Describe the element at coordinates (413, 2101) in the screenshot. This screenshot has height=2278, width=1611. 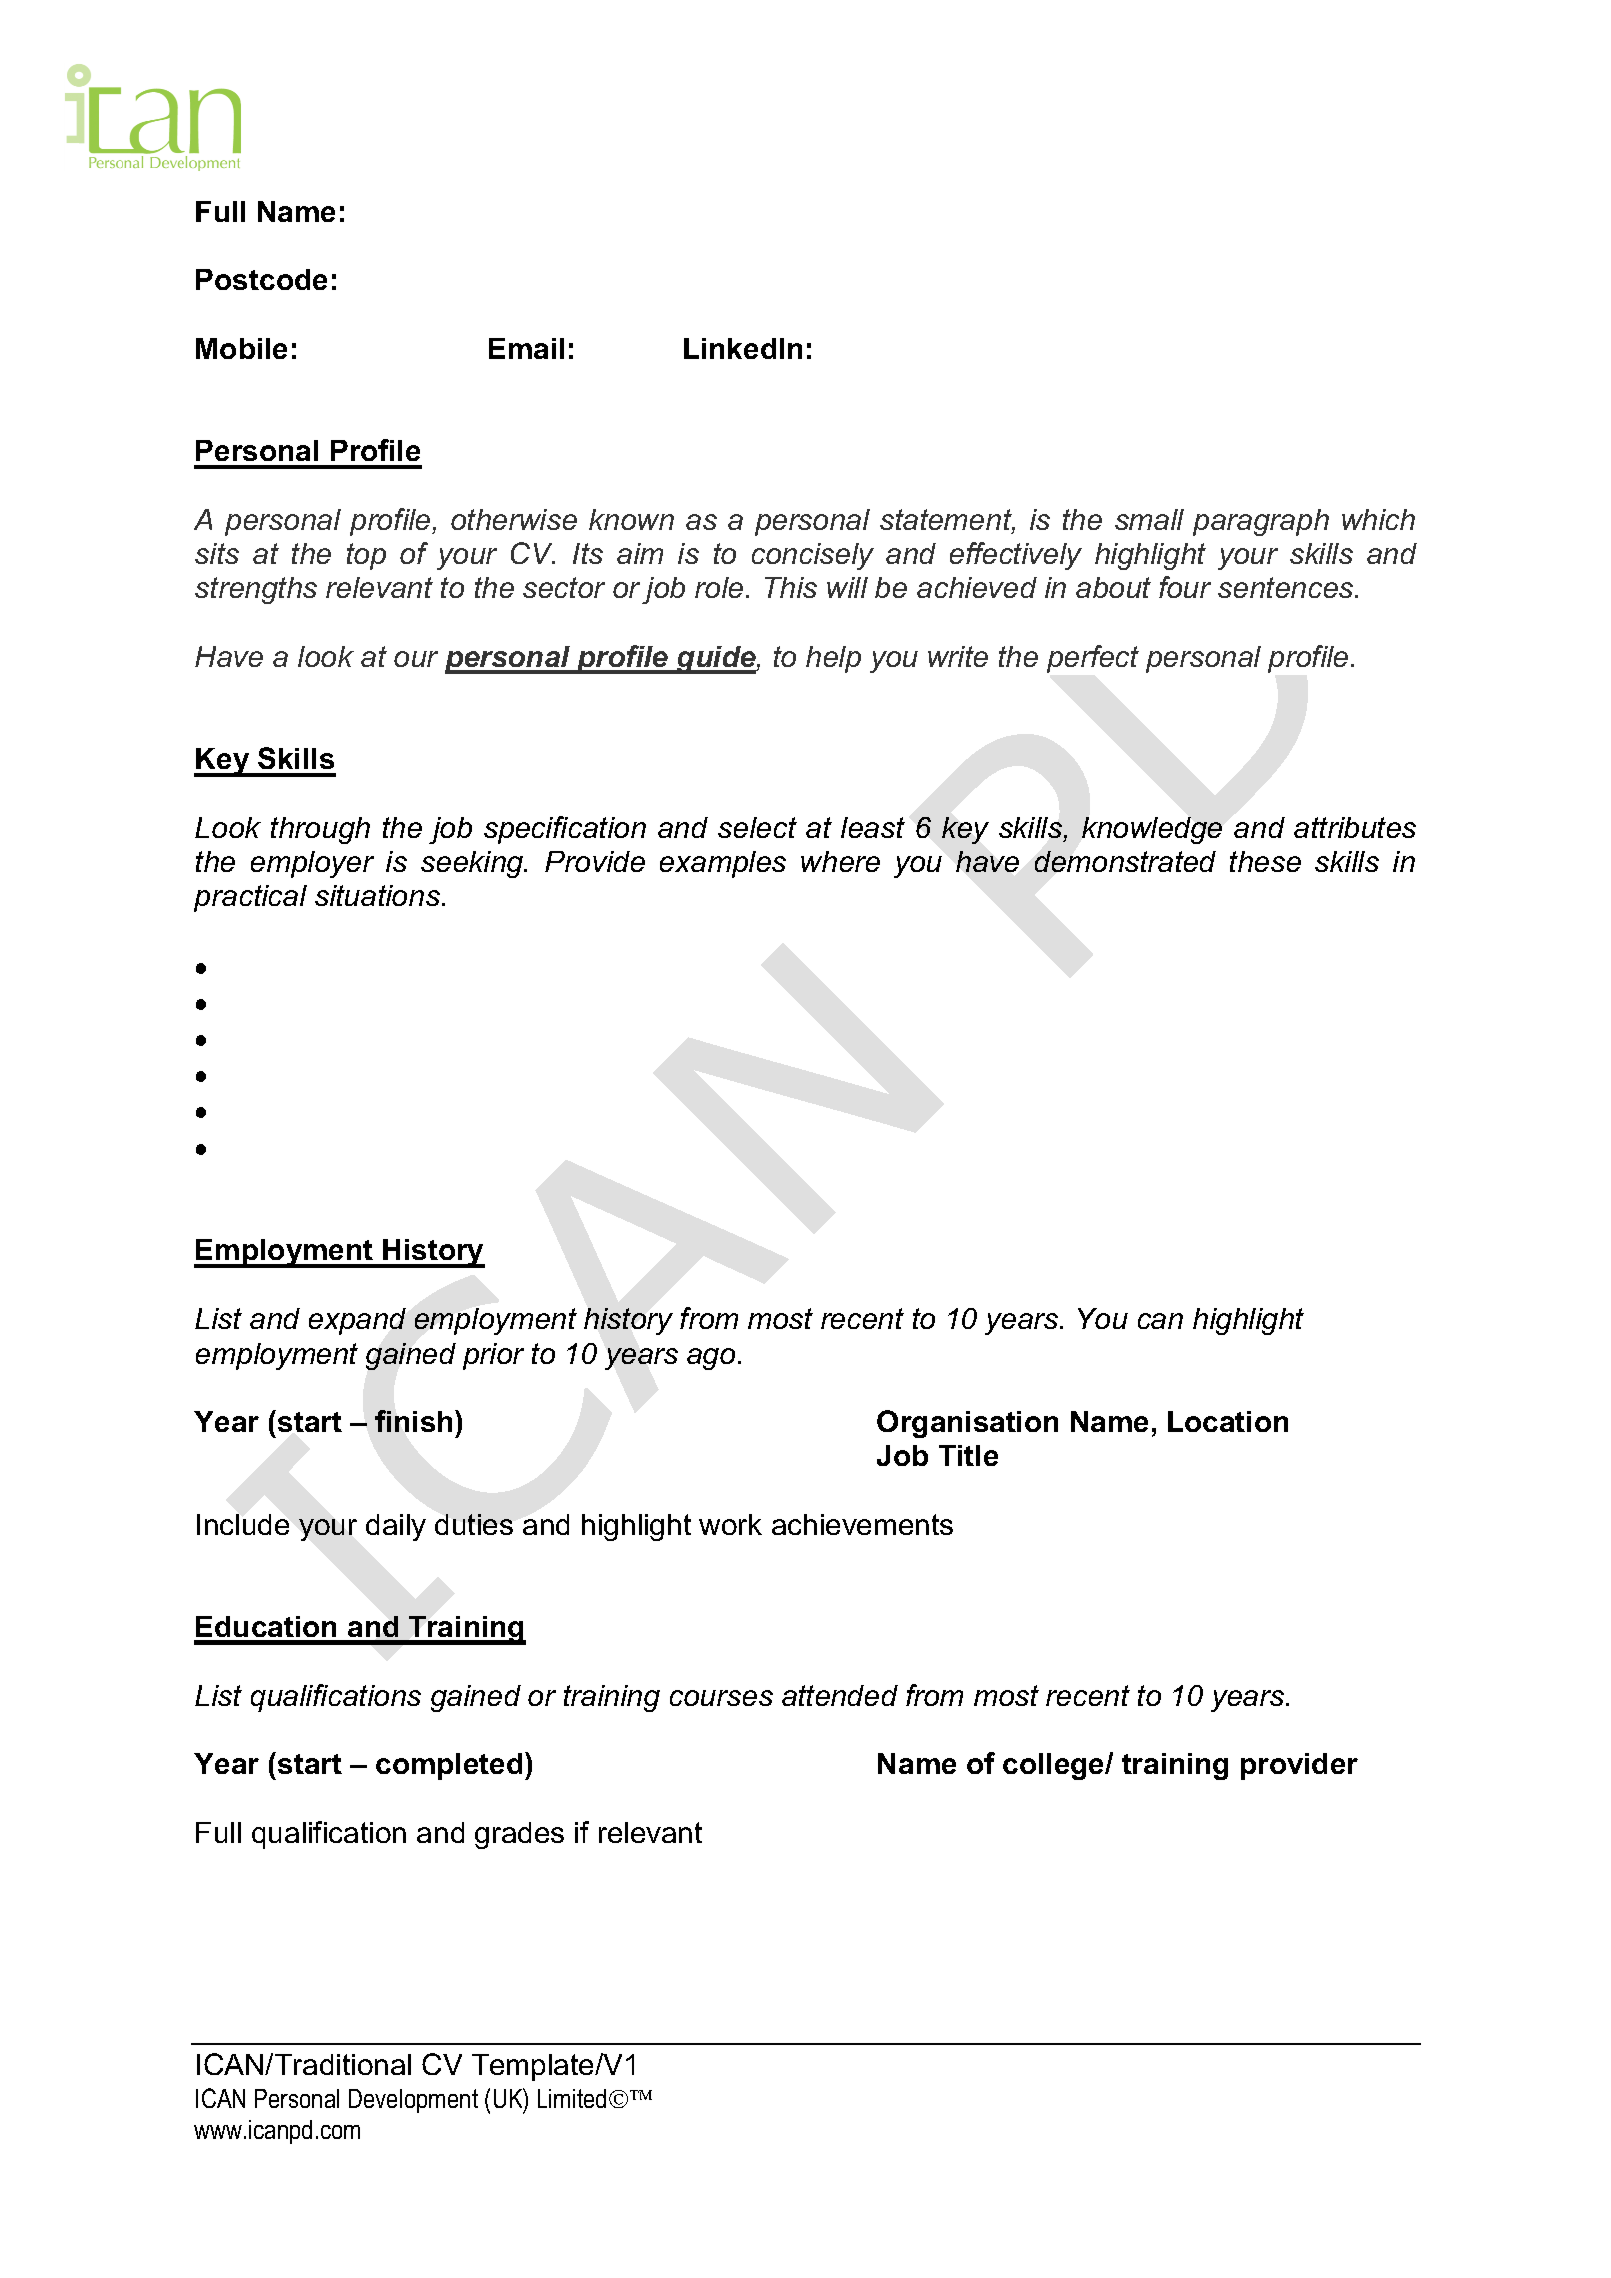
I see `Development` at that location.
